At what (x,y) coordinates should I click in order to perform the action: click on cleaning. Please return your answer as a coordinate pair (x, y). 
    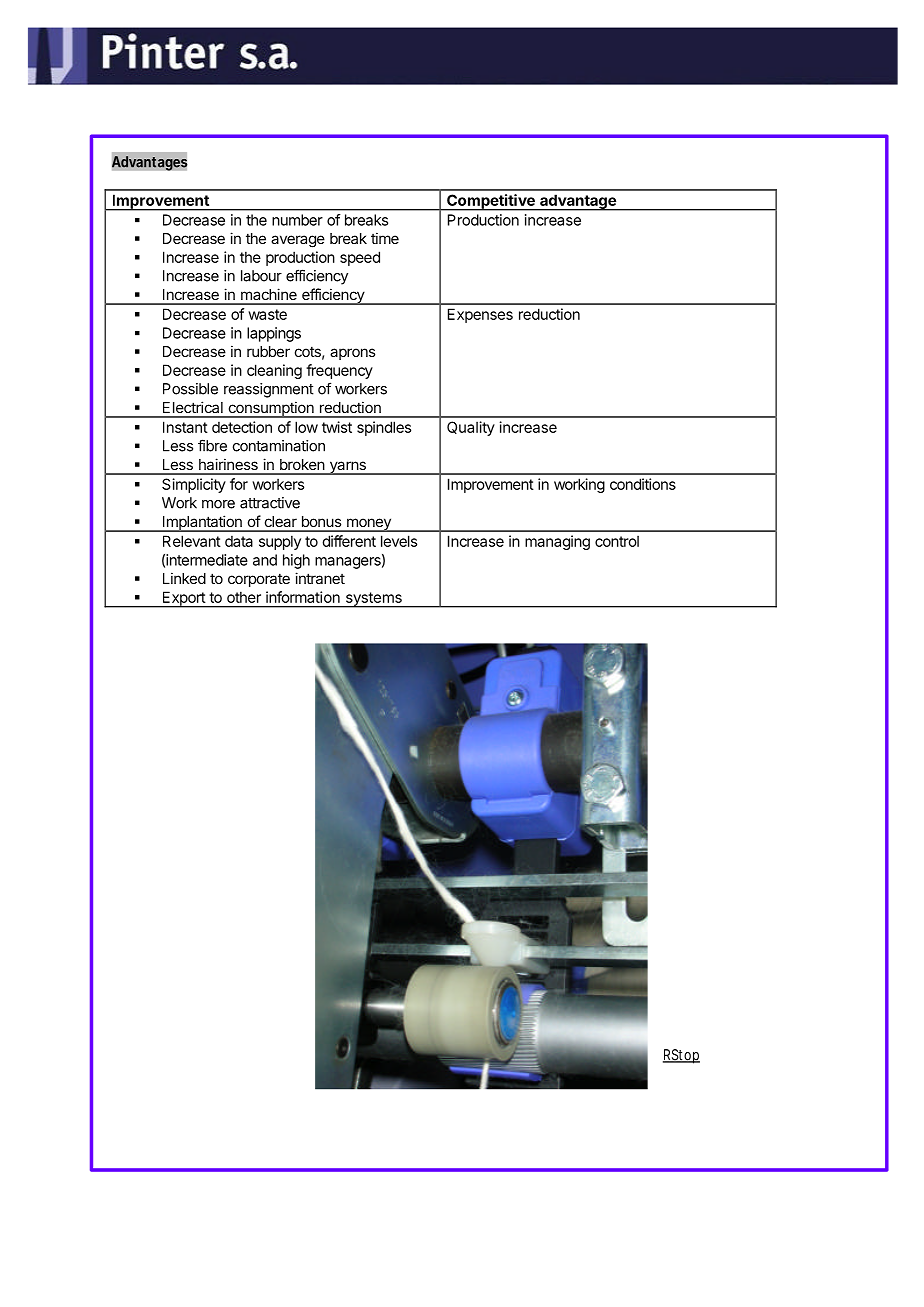
    Looking at the image, I should click on (274, 371).
